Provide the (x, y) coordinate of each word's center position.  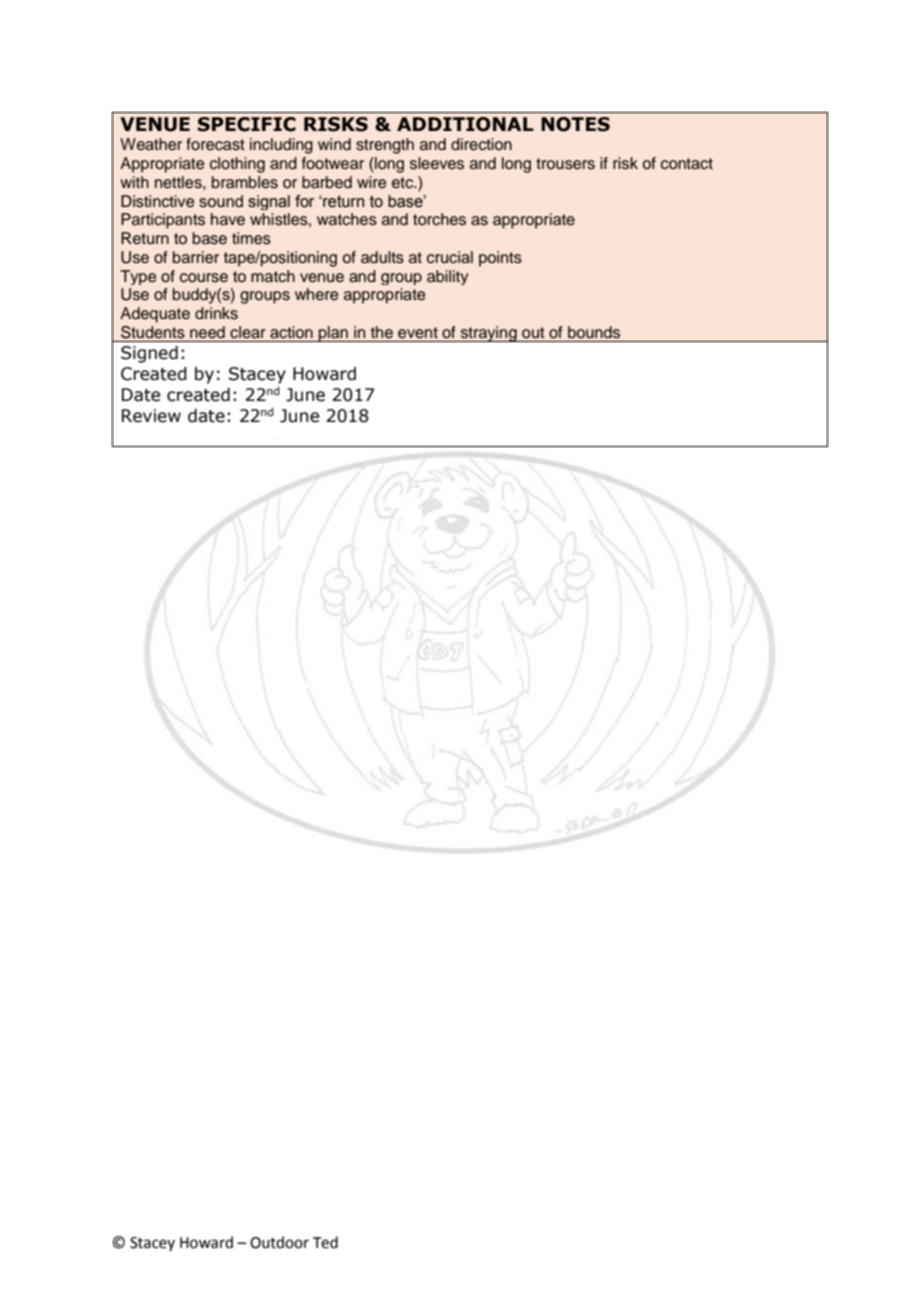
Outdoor (279, 1242)
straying (488, 334)
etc (404, 183)
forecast (215, 144)
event (418, 333)
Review (151, 416)
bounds (594, 332)
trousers (565, 164)
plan (333, 334)
